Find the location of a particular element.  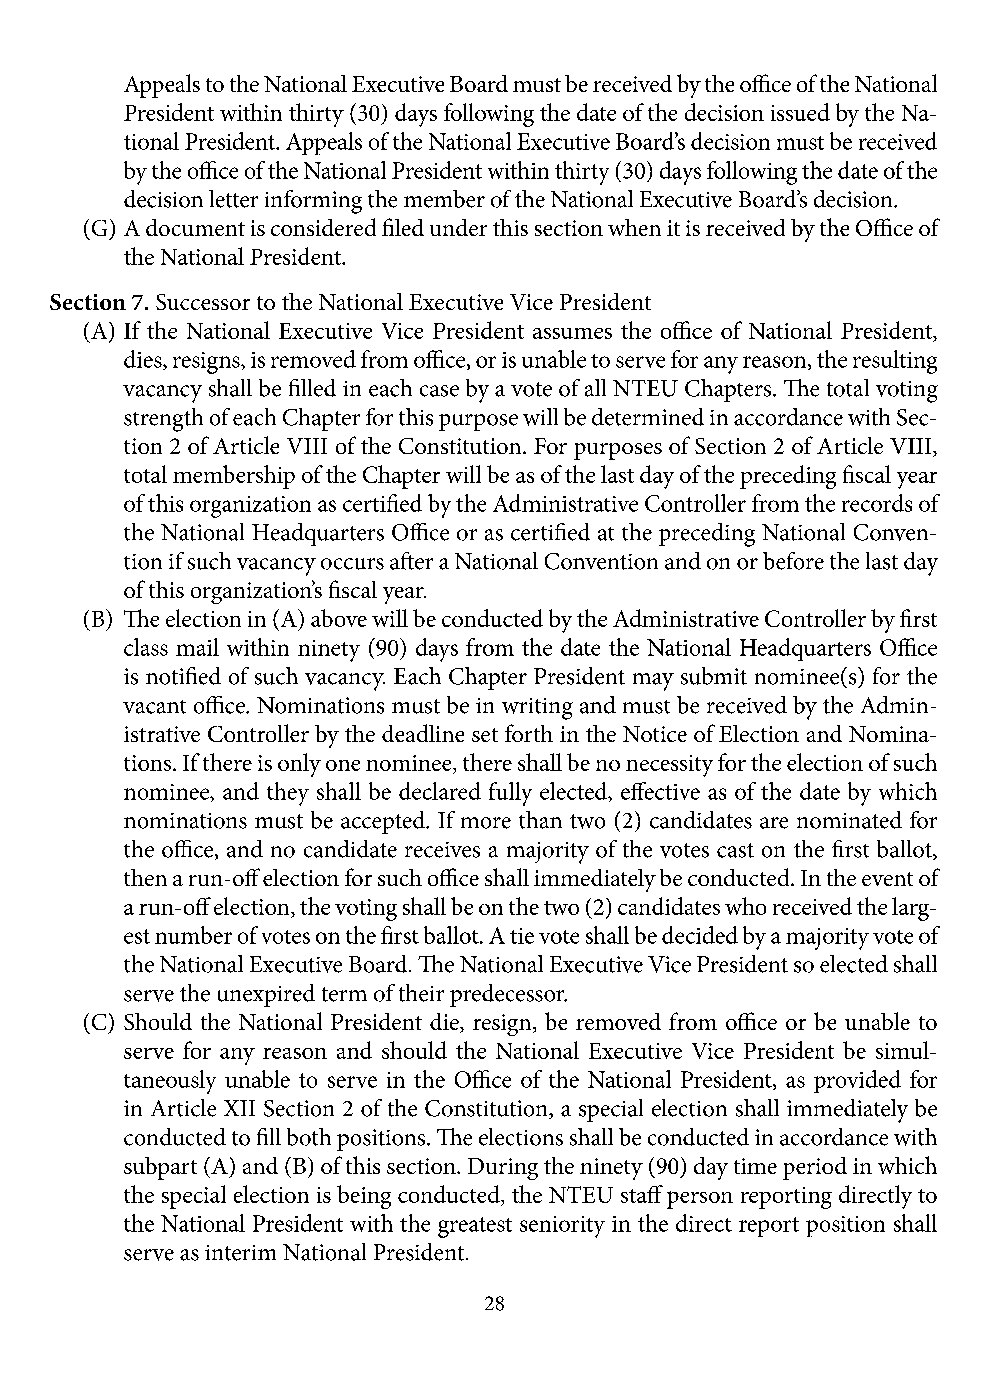

interim is located at coordinates (240, 1253).
